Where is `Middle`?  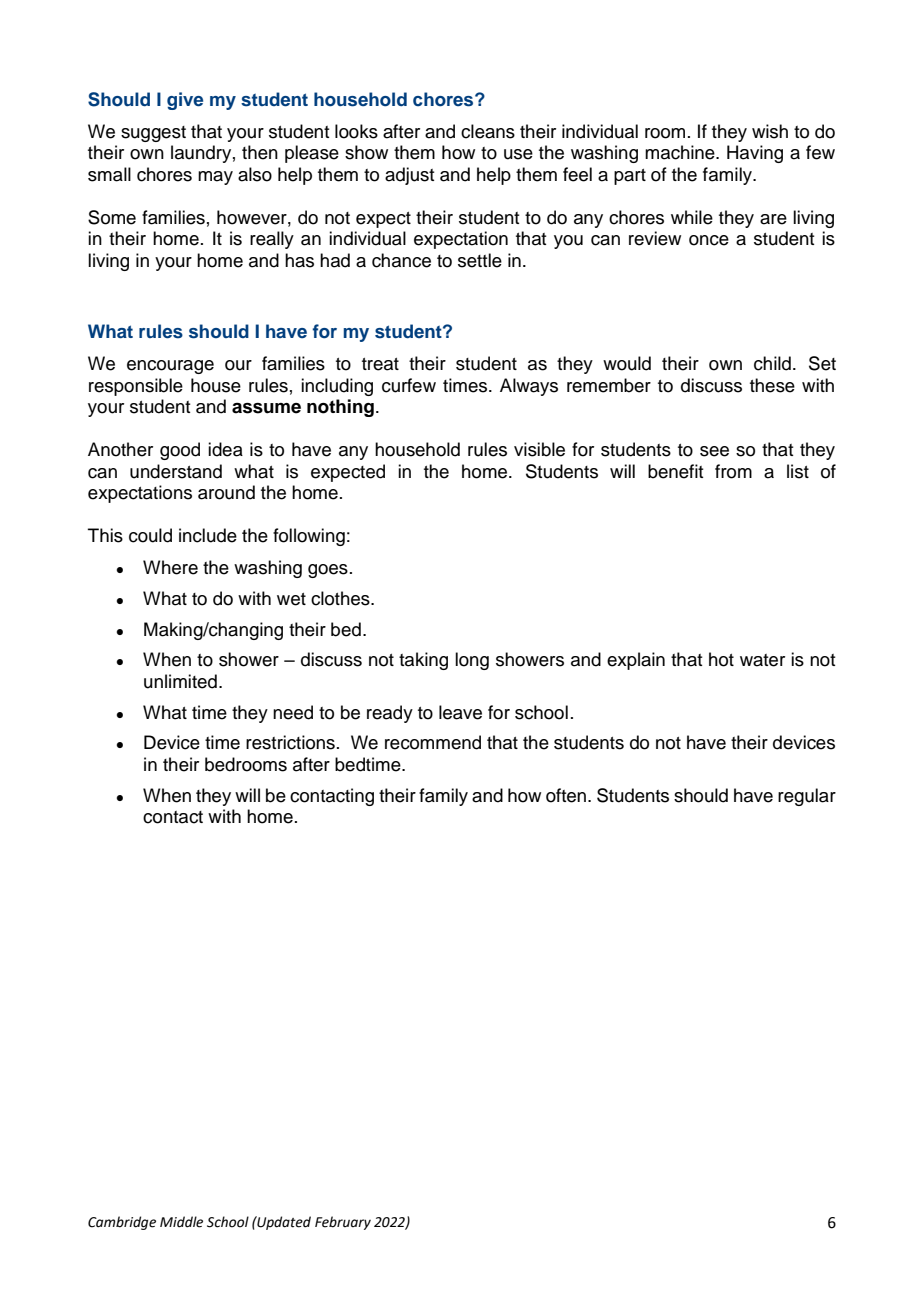
Middle is located at coordinates (181, 1222).
